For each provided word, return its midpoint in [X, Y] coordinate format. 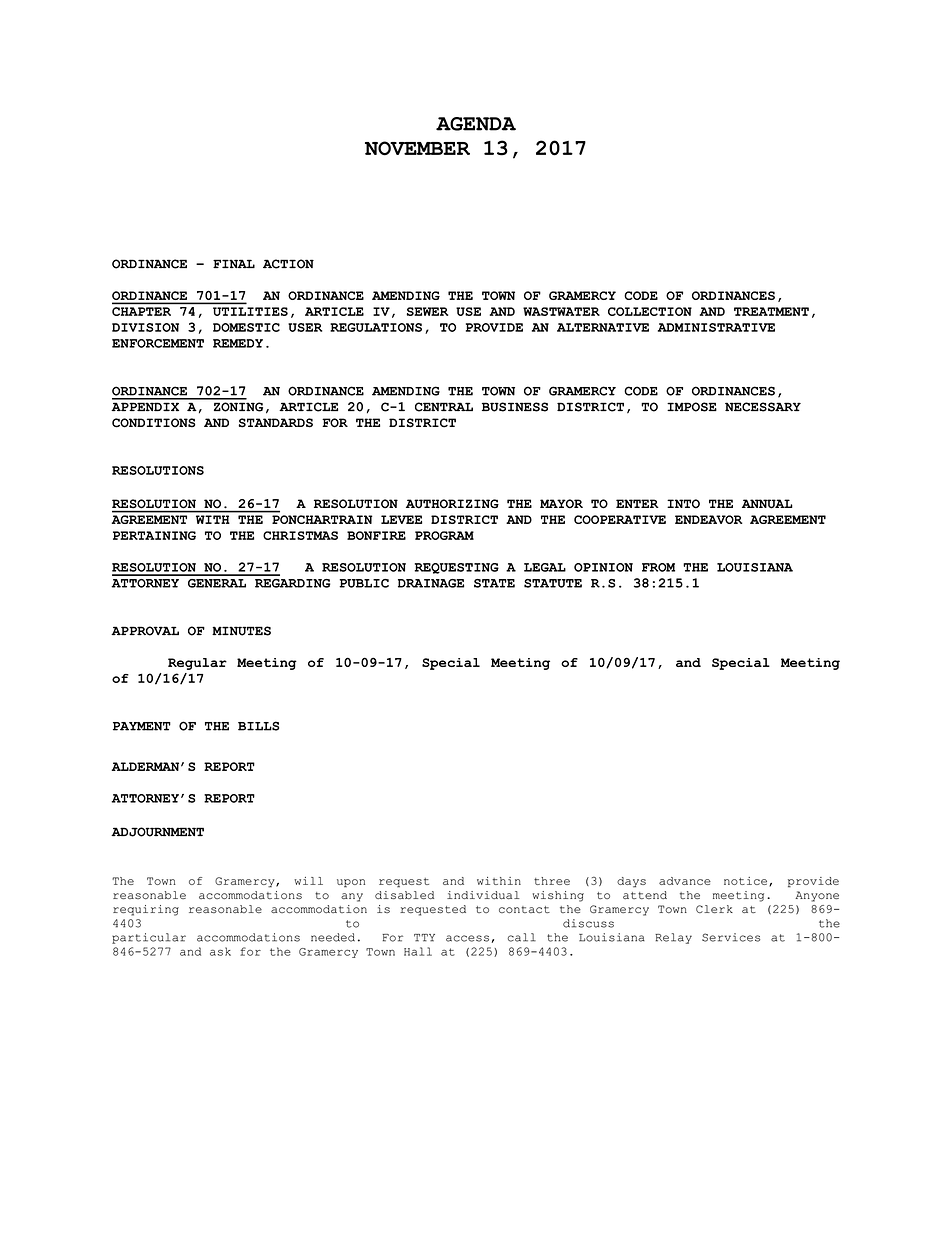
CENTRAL [444, 407]
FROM [658, 567]
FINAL [234, 263]
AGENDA [476, 124]
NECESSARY [763, 407]
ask [220, 951]
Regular [197, 664]
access [467, 938]
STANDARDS [276, 423]
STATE [494, 583]
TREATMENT [771, 311]
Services [731, 937]
